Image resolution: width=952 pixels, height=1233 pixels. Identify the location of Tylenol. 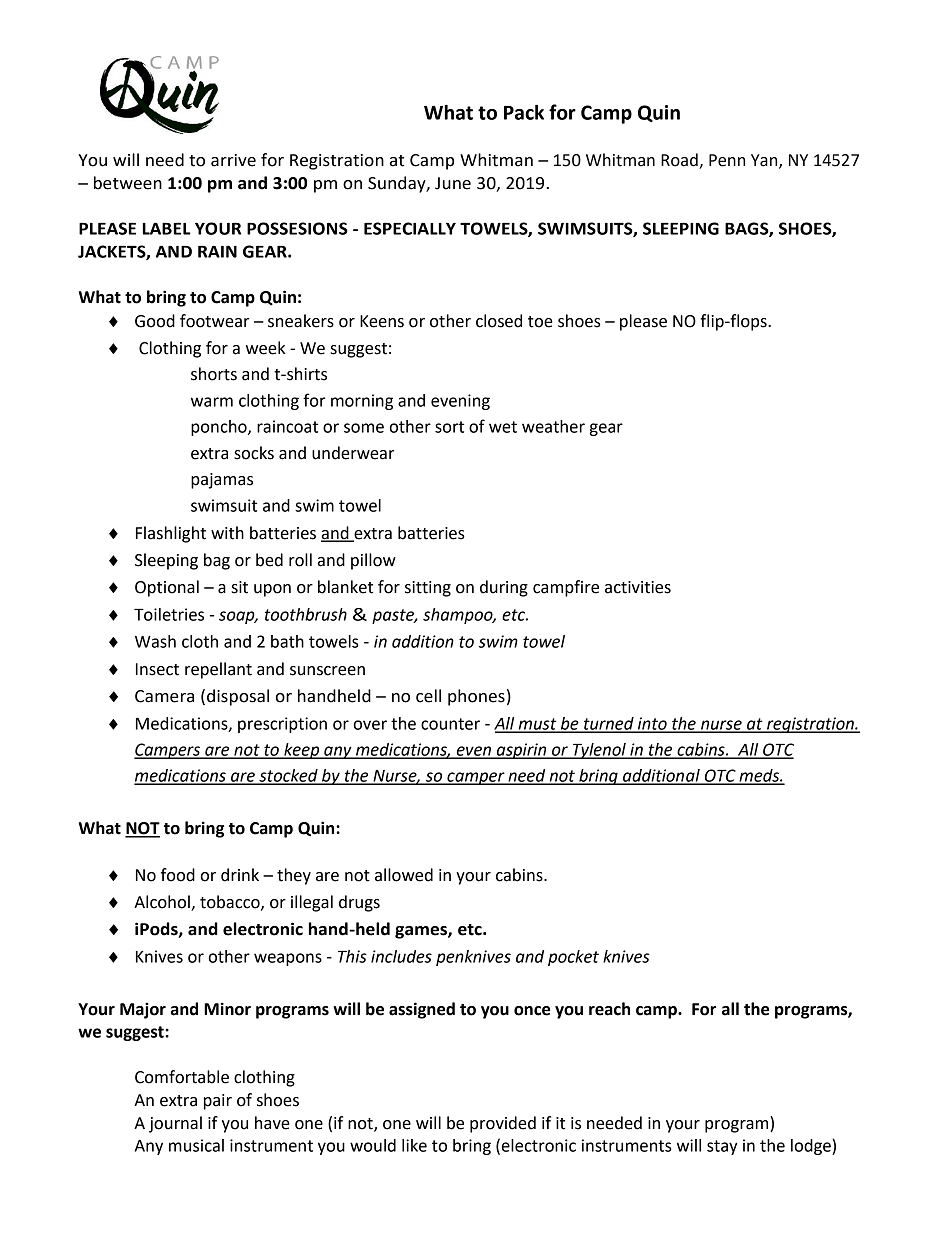
(599, 751).
